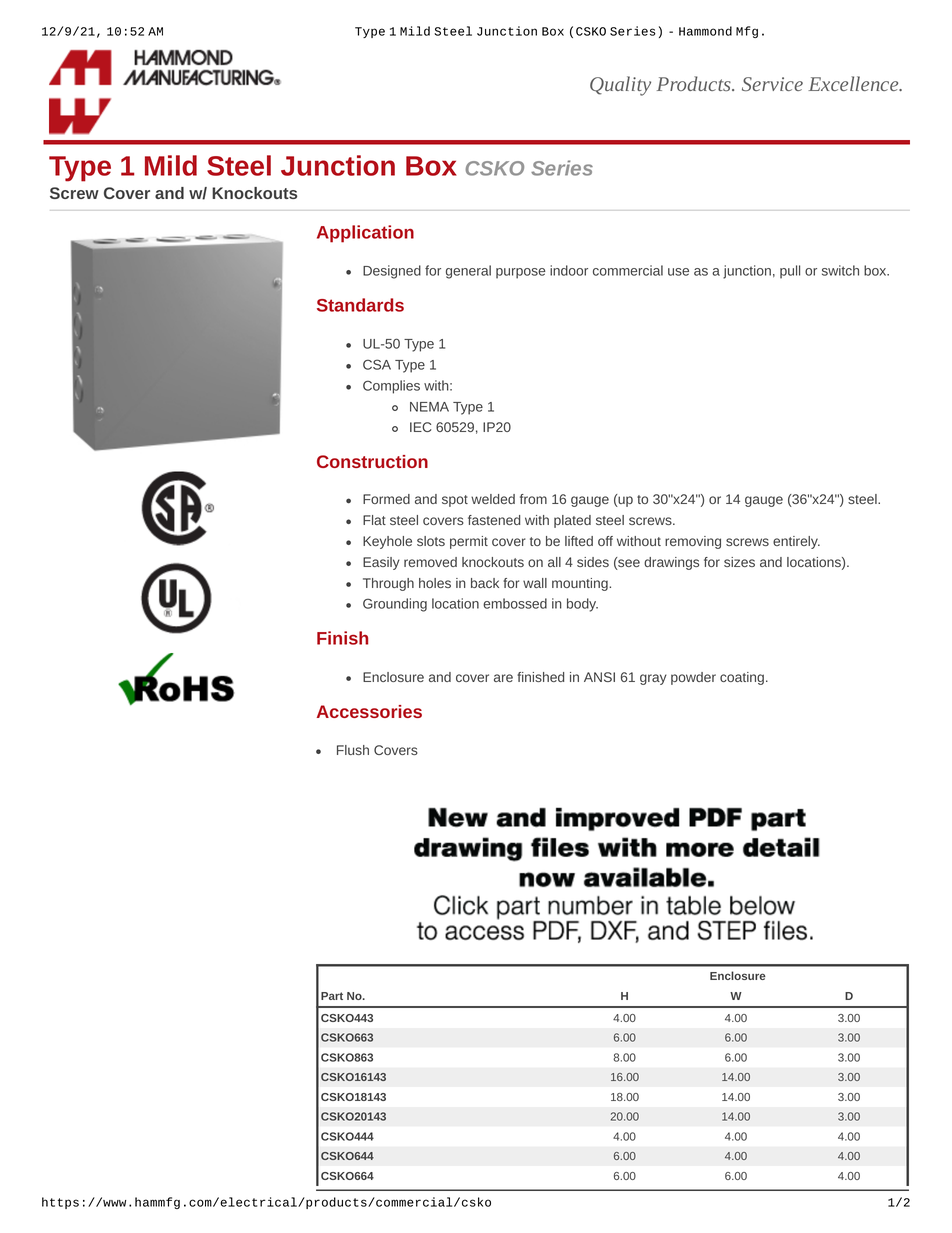  What do you see at coordinates (653, 679) in the screenshot?
I see `gray` at bounding box center [653, 679].
